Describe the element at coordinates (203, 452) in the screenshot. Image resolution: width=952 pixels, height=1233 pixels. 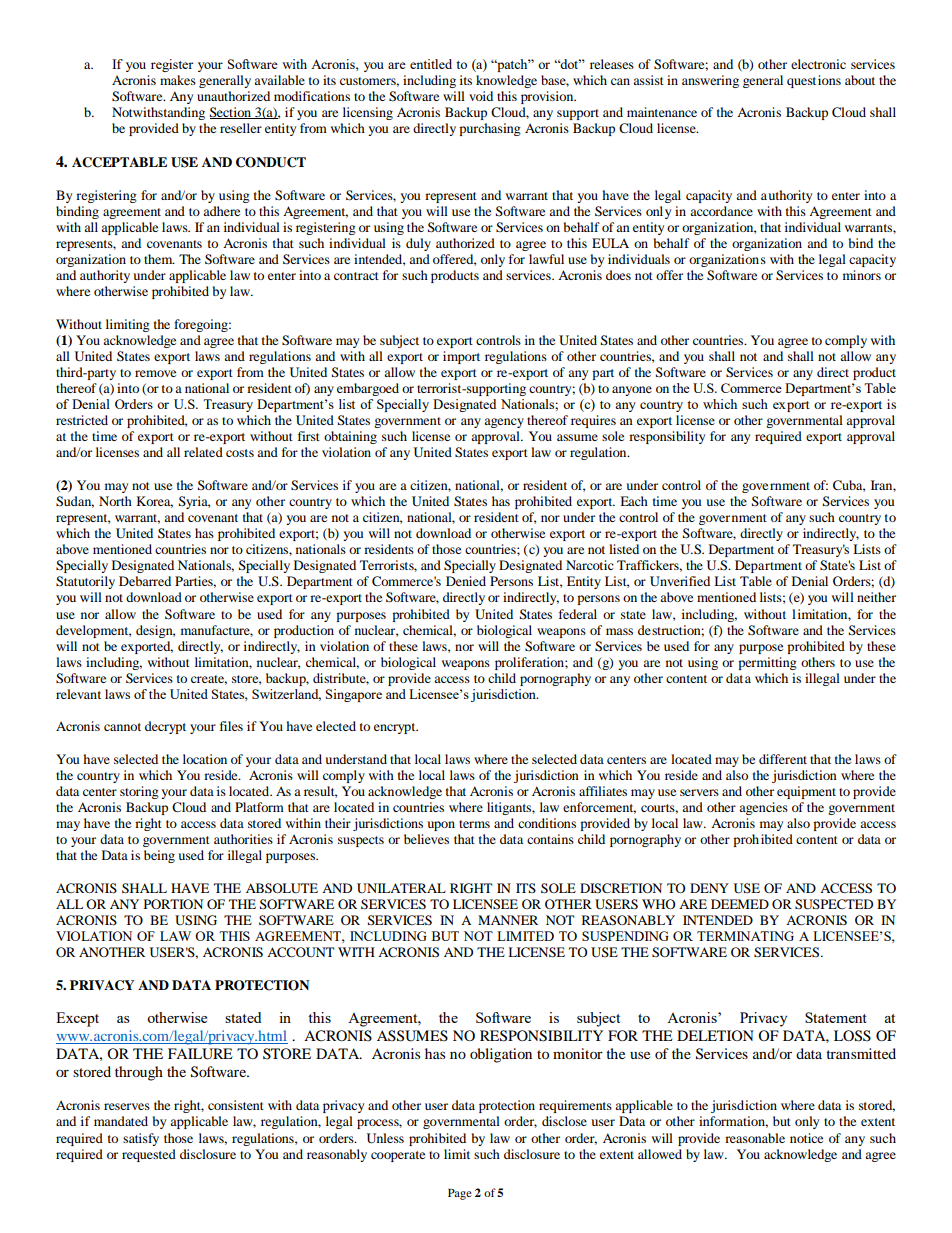
I see `related` at that location.
